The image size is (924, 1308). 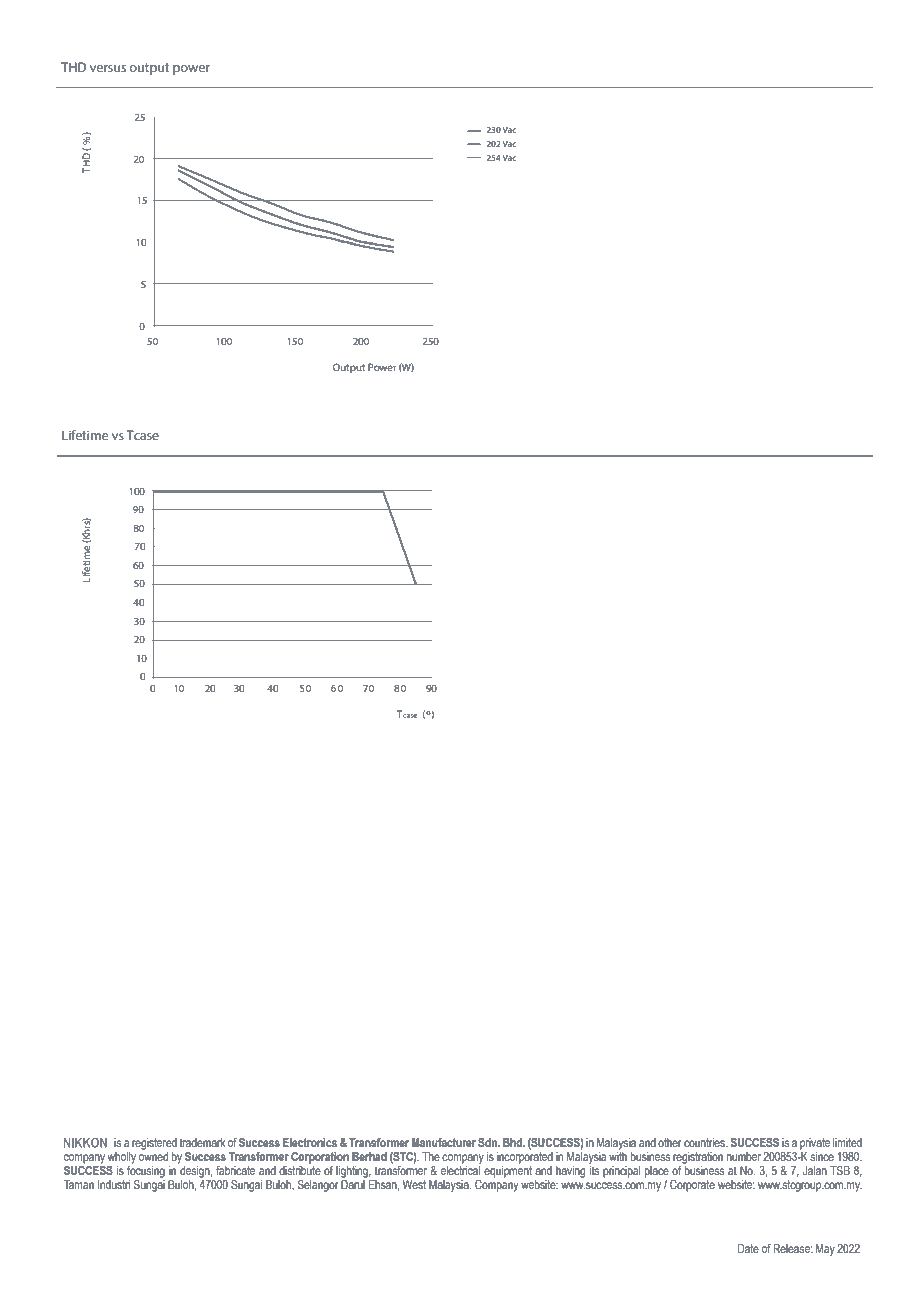 I want to click on electrical, so click(x=461, y=1169).
